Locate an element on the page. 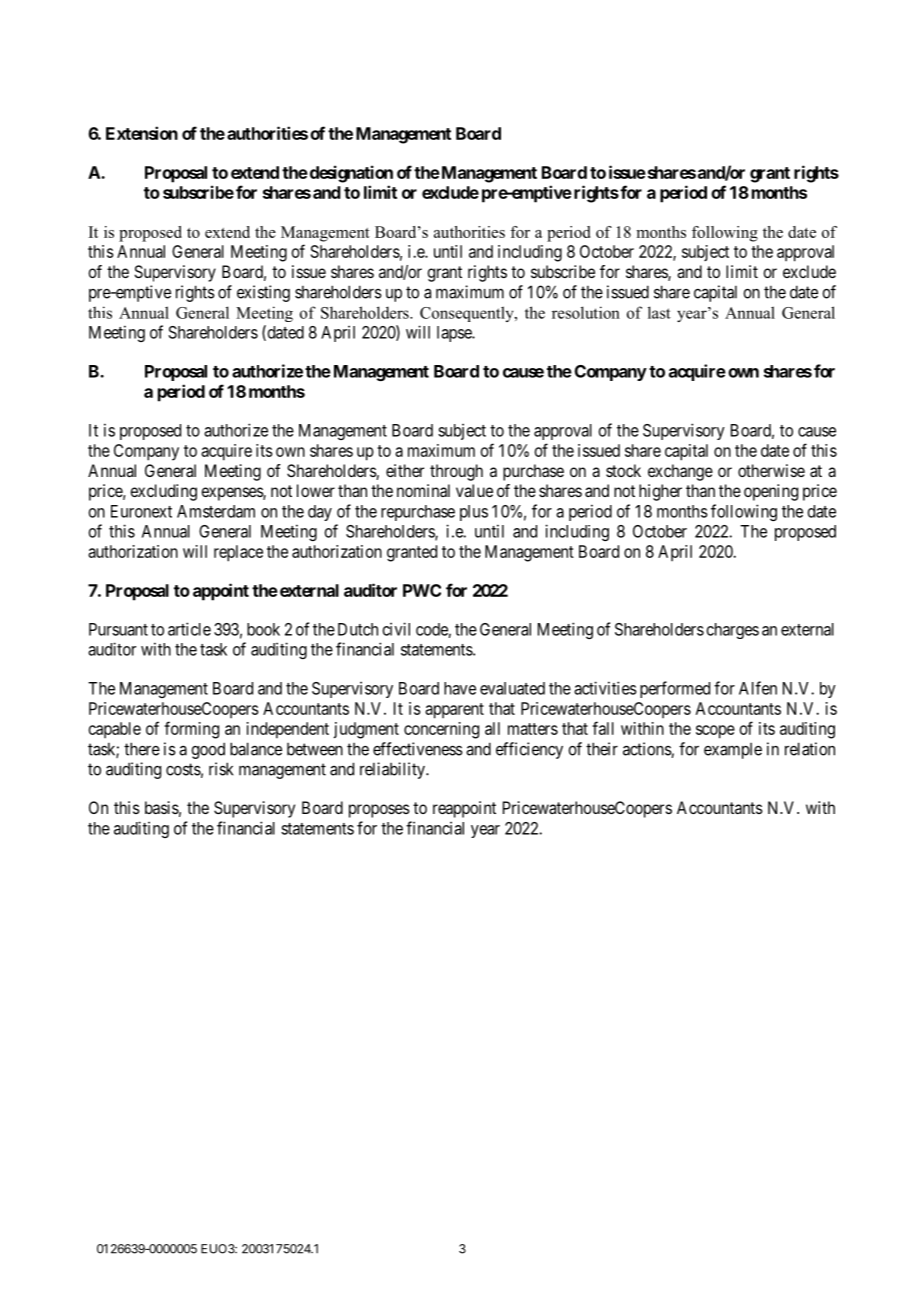  excluding is located at coordinates (163, 492).
